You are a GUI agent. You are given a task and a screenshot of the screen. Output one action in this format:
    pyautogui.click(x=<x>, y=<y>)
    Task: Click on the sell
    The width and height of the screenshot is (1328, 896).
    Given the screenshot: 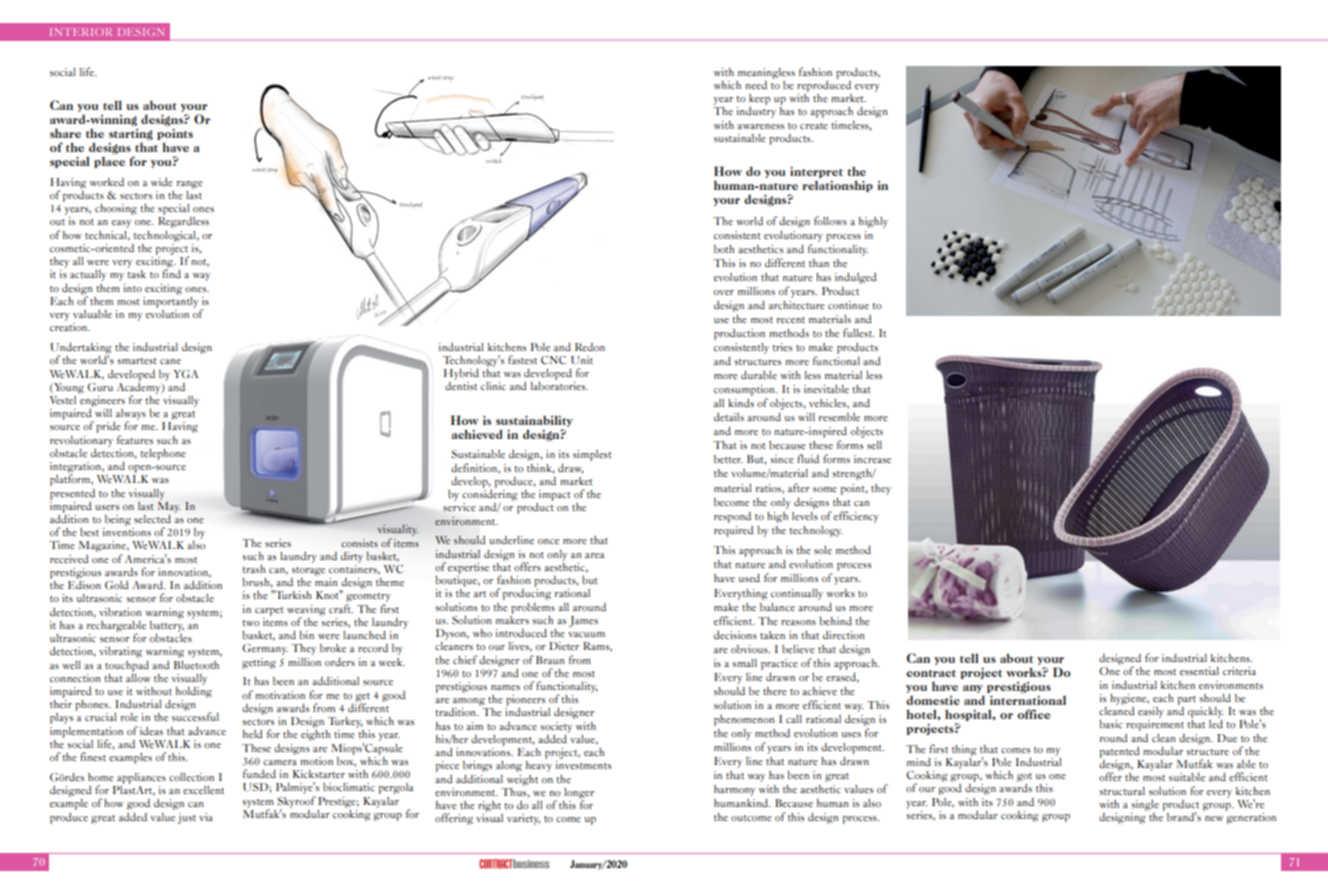 What is the action you would take?
    pyautogui.click(x=874, y=445)
